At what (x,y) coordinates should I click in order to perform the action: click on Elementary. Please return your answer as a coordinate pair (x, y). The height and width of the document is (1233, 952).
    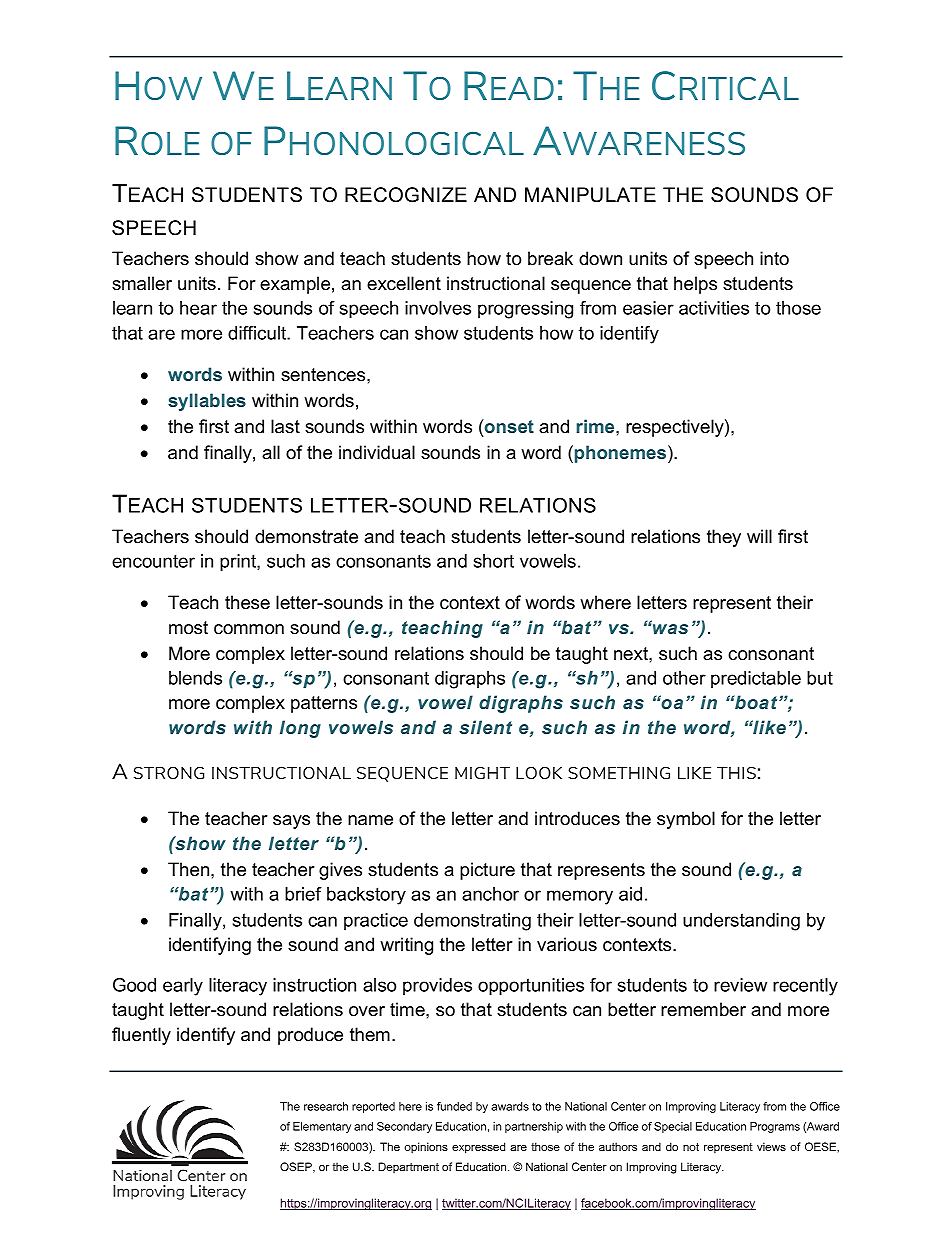
    Looking at the image, I should click on (322, 1127).
